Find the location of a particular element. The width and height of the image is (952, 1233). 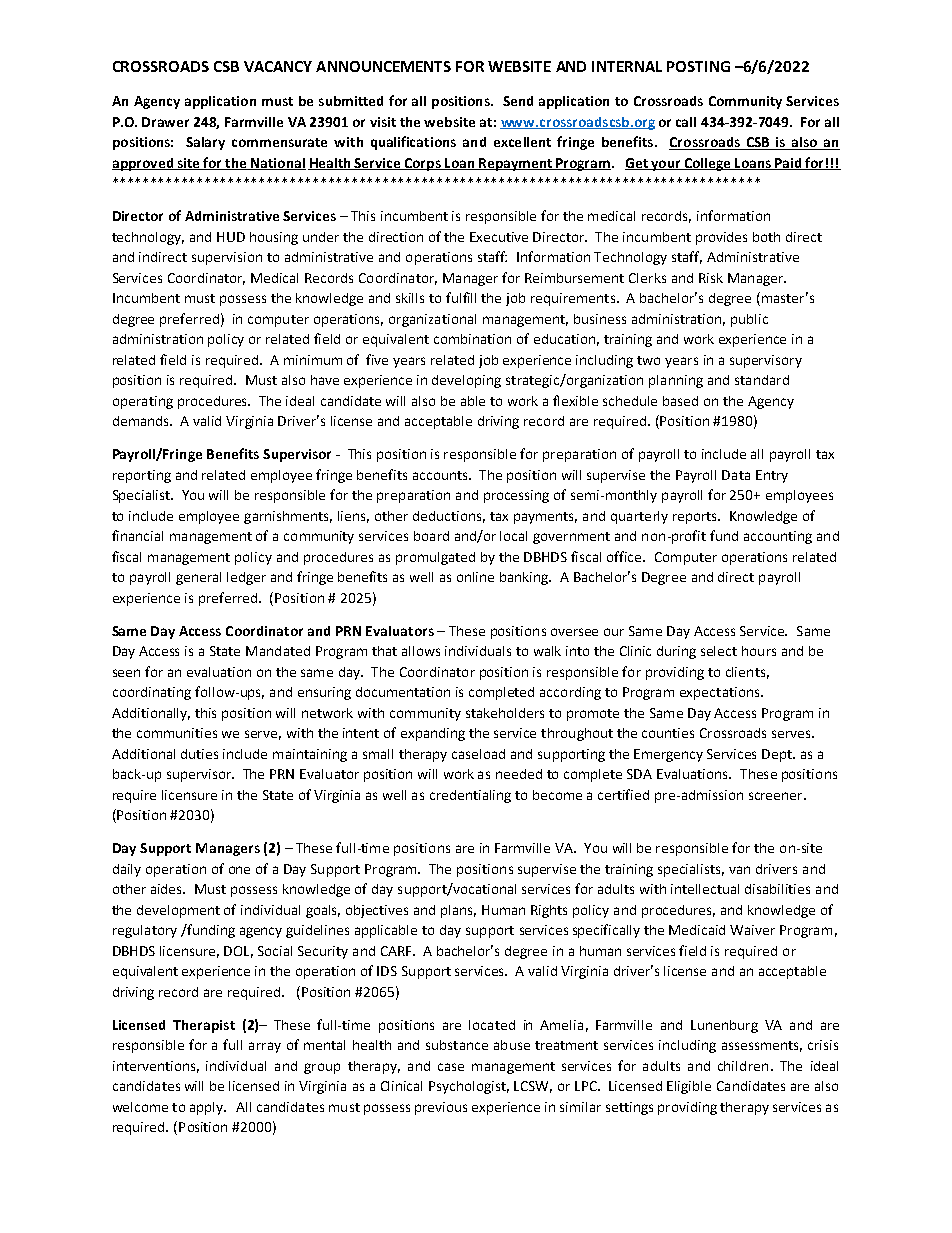

Psychologist is located at coordinates (469, 1087).
